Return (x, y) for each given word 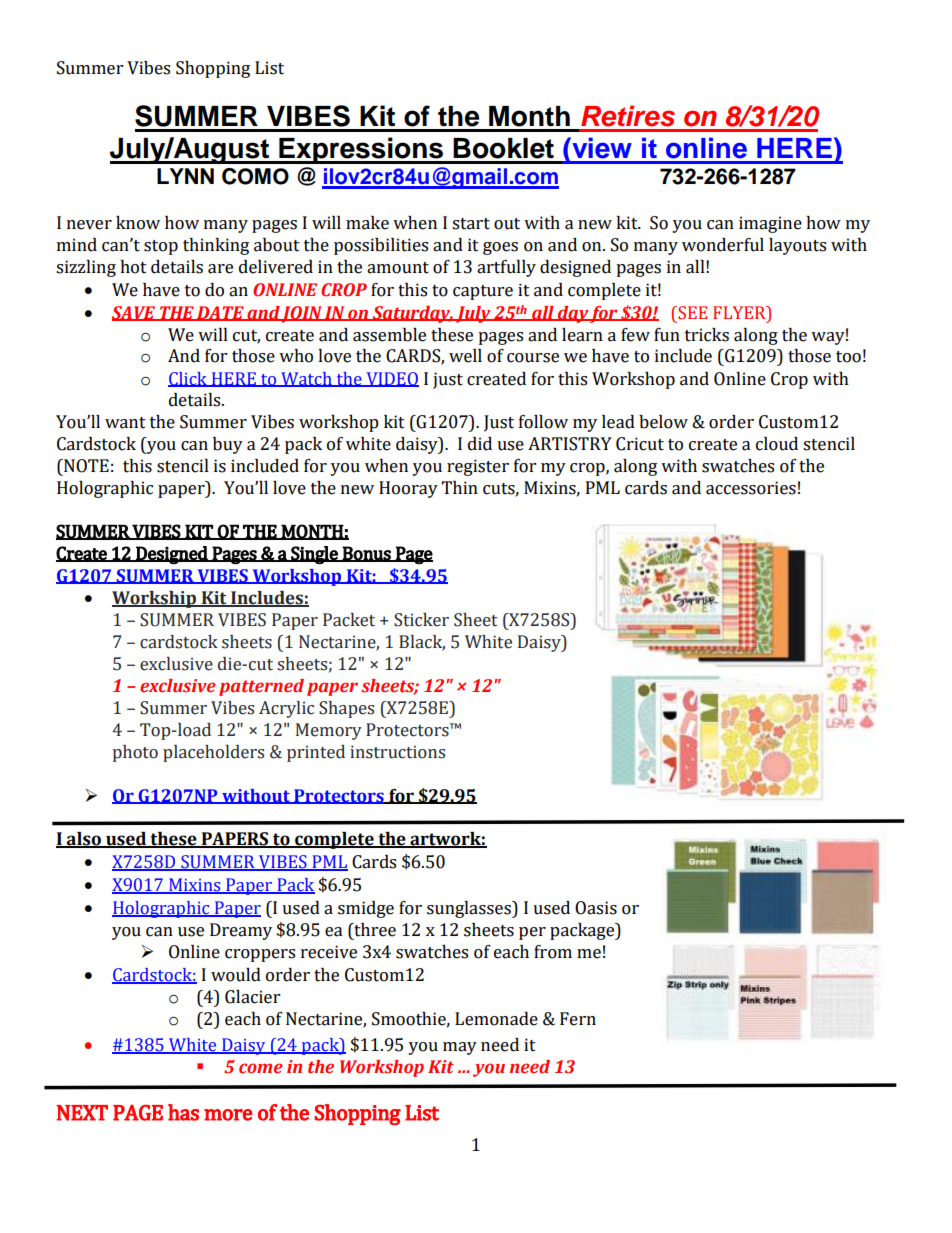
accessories (751, 488)
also (84, 840)
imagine (770, 224)
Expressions (361, 150)
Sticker (421, 620)
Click (188, 379)
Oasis (596, 908)
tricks (707, 335)
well (465, 356)
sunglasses (470, 909)
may (460, 1048)
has (183, 1112)
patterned (261, 687)
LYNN (185, 176)
